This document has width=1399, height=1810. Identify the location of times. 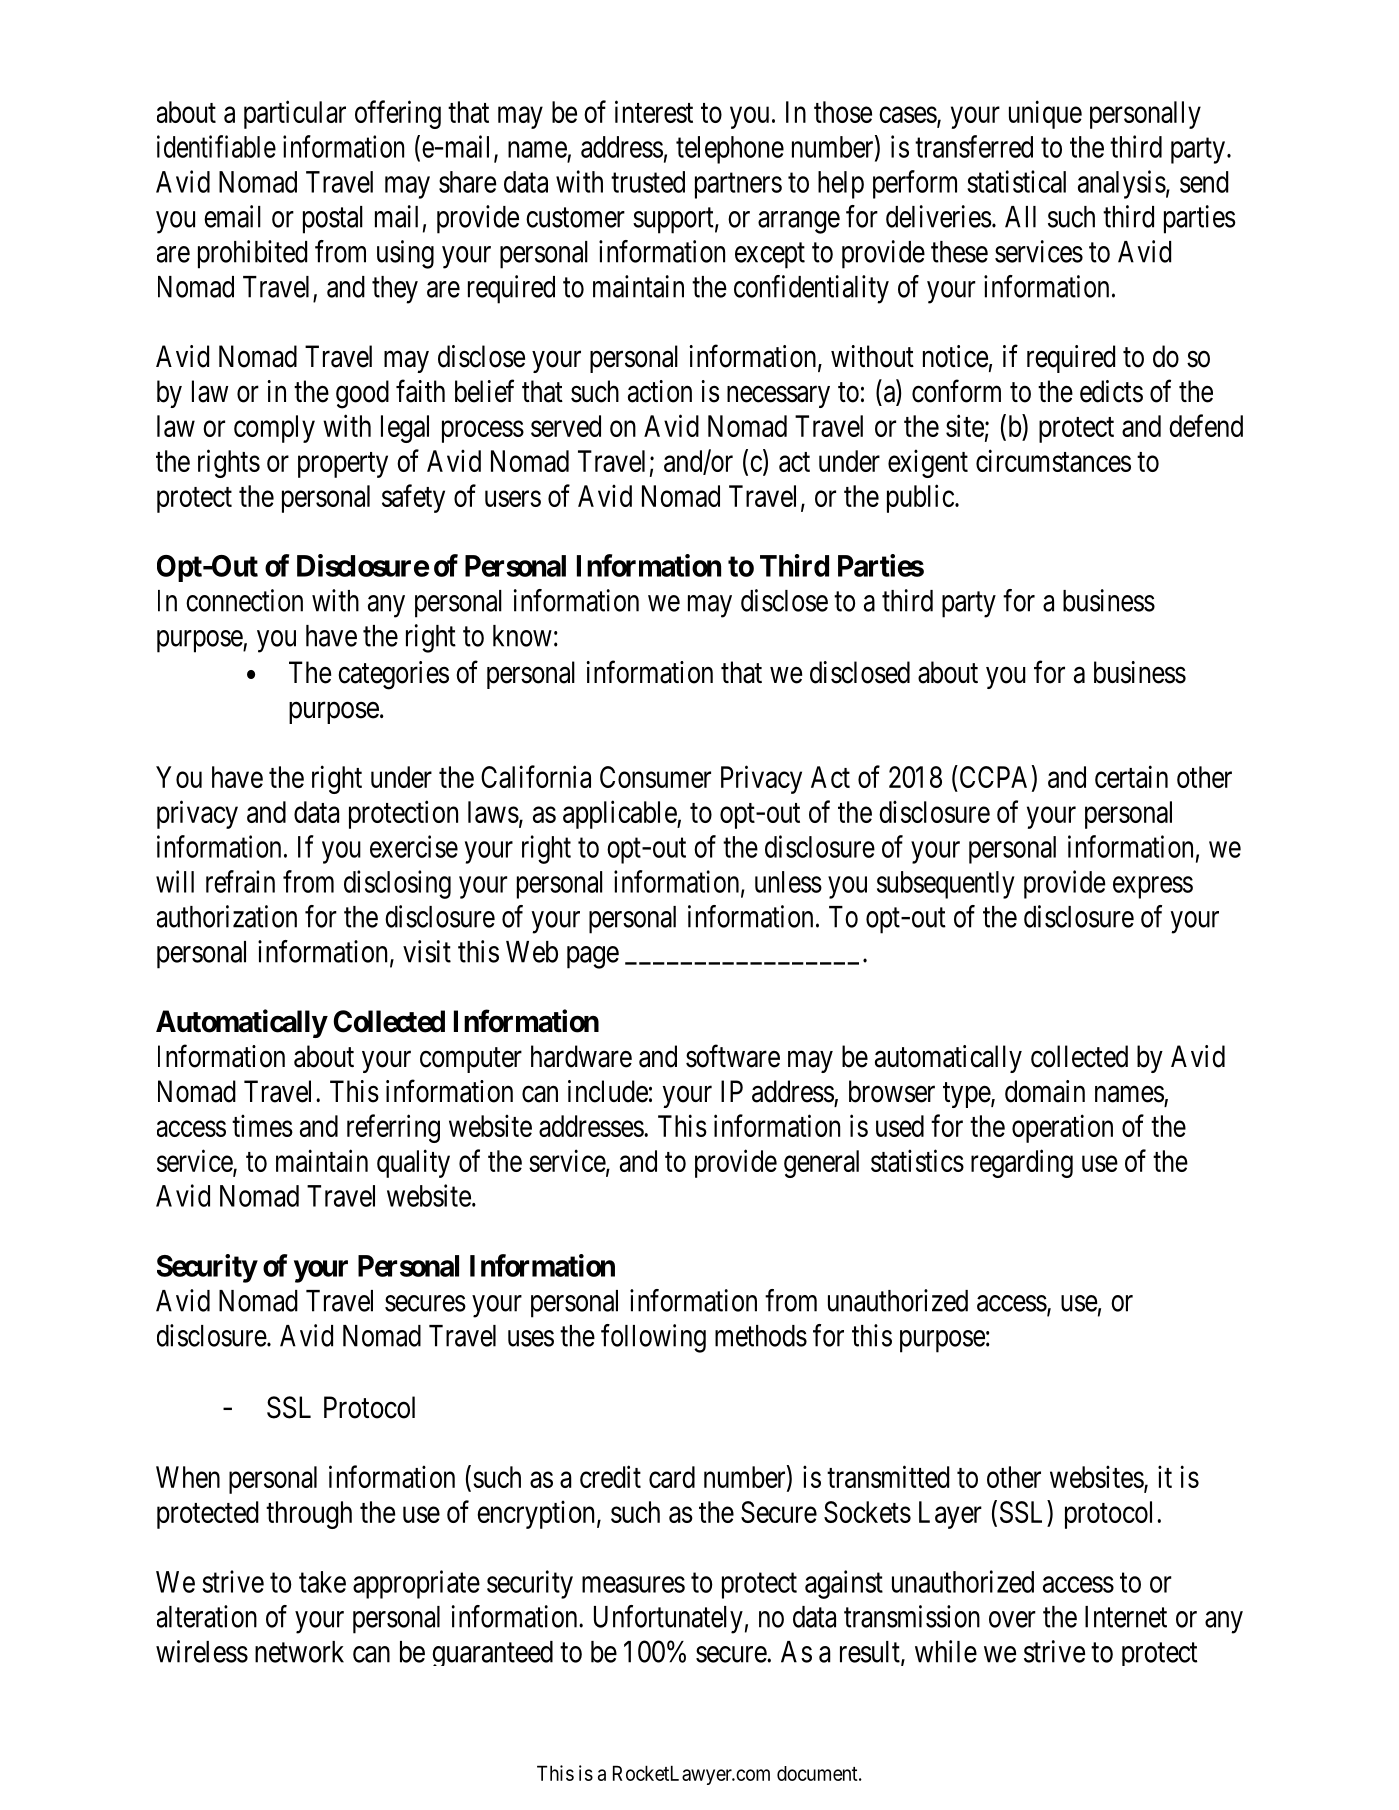
(262, 1125).
